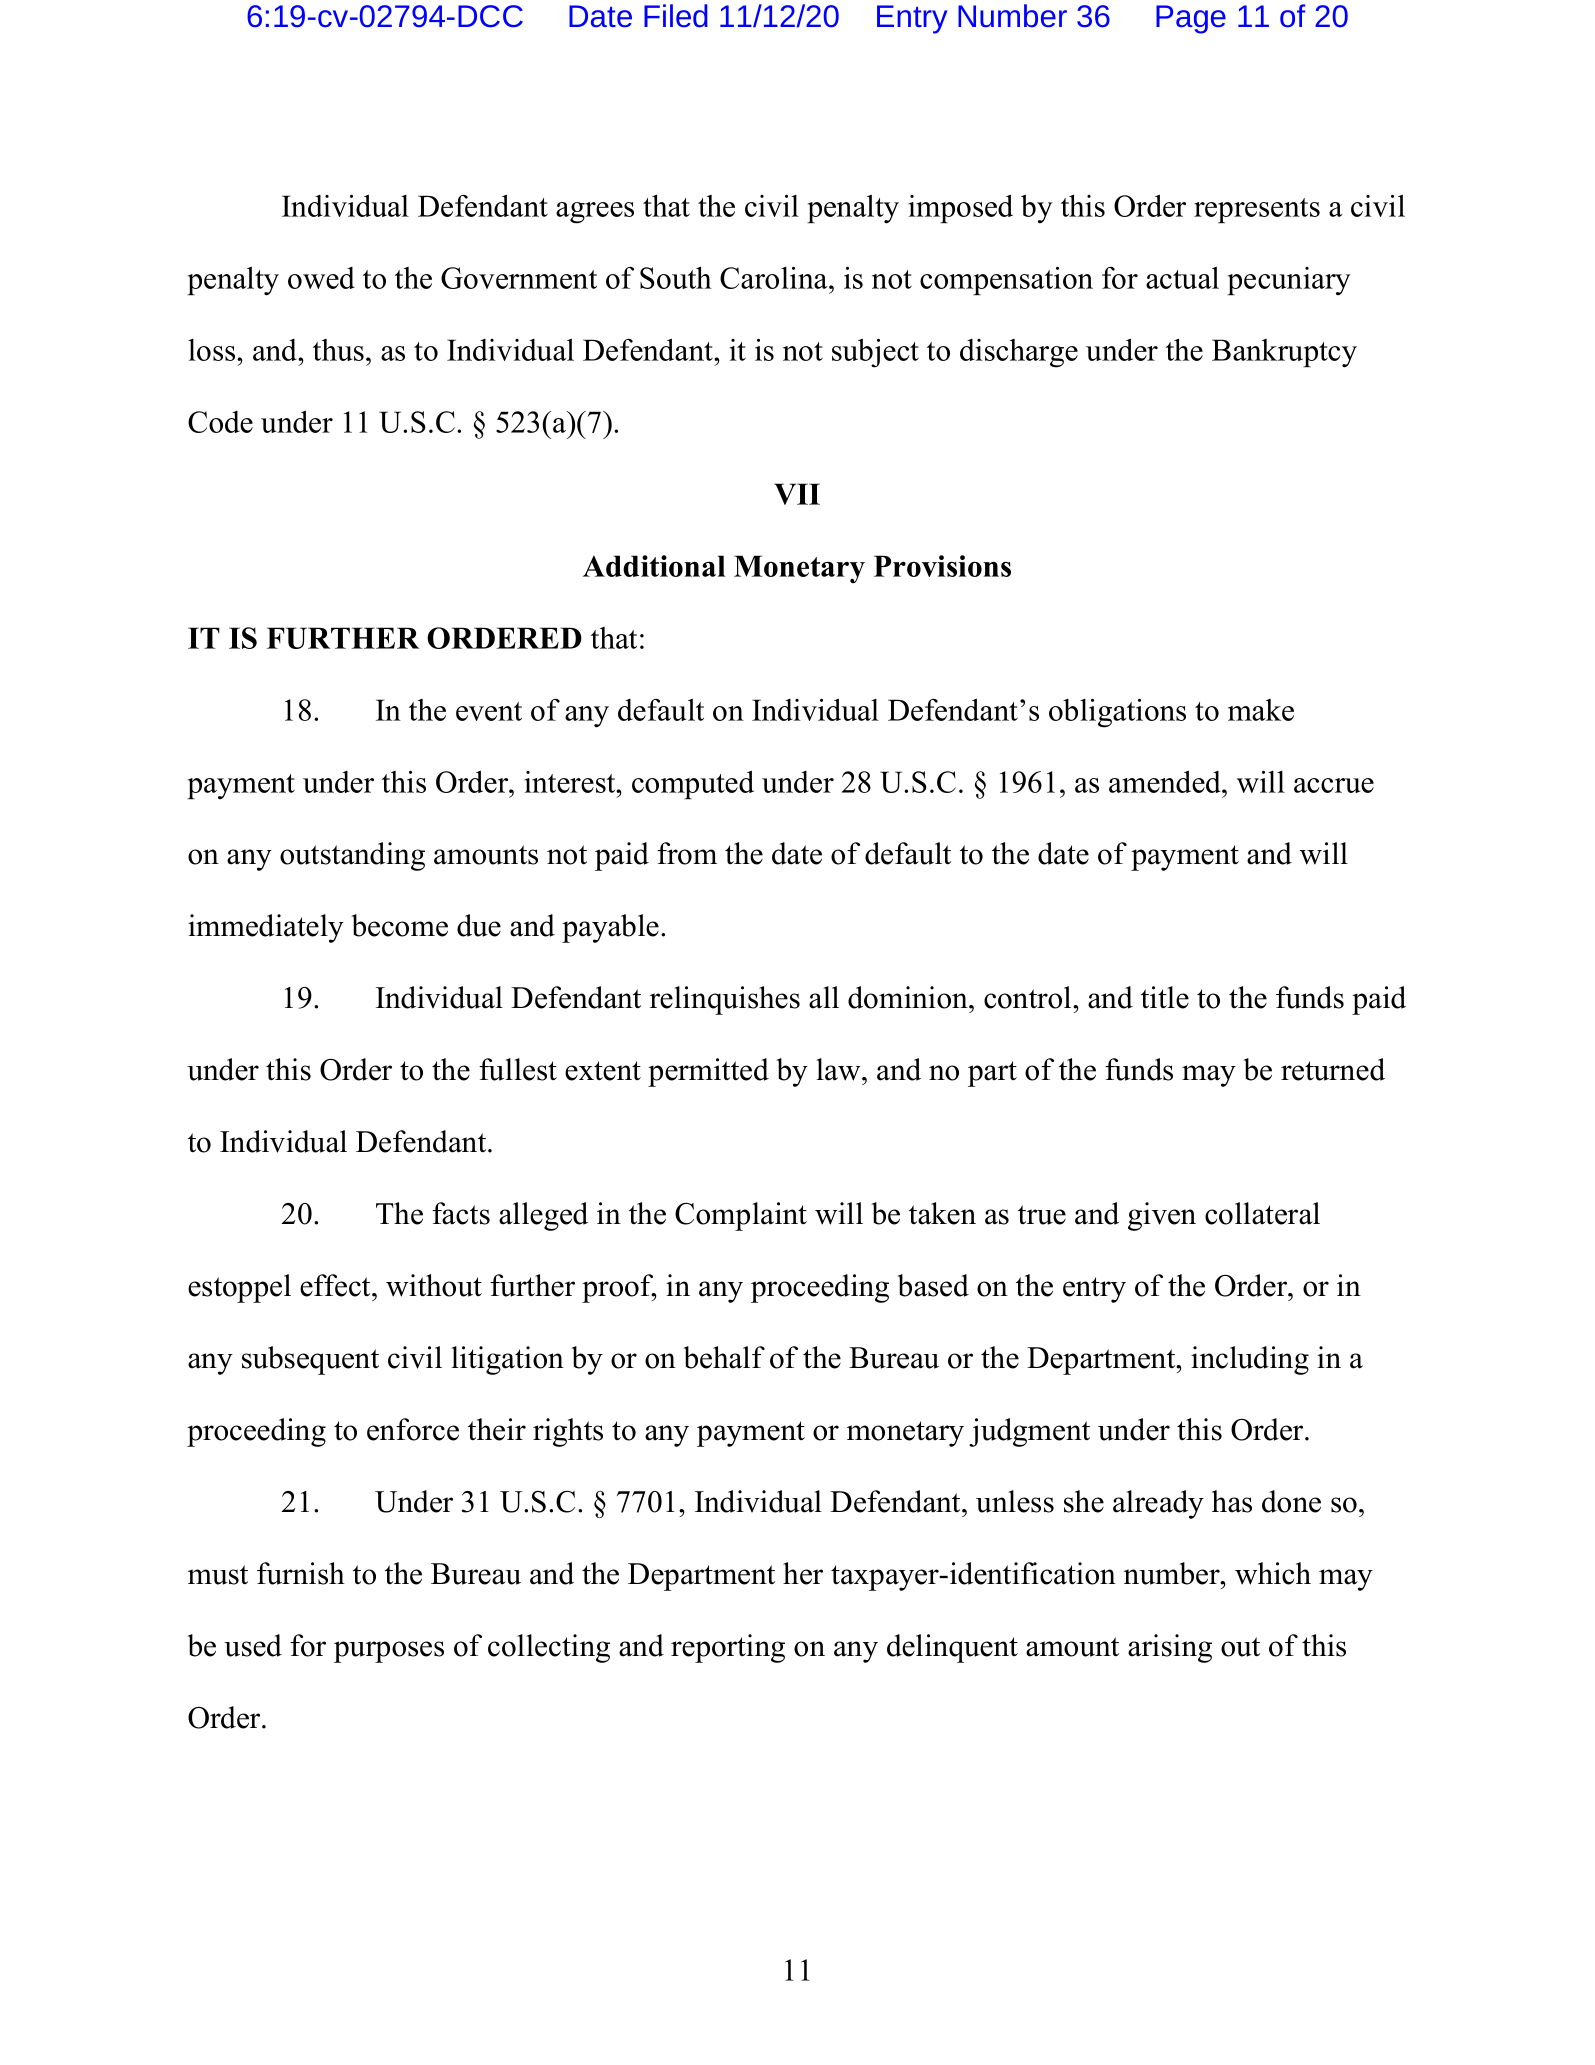 The height and width of the page is (2065, 1595). I want to click on given, so click(1162, 1216).
